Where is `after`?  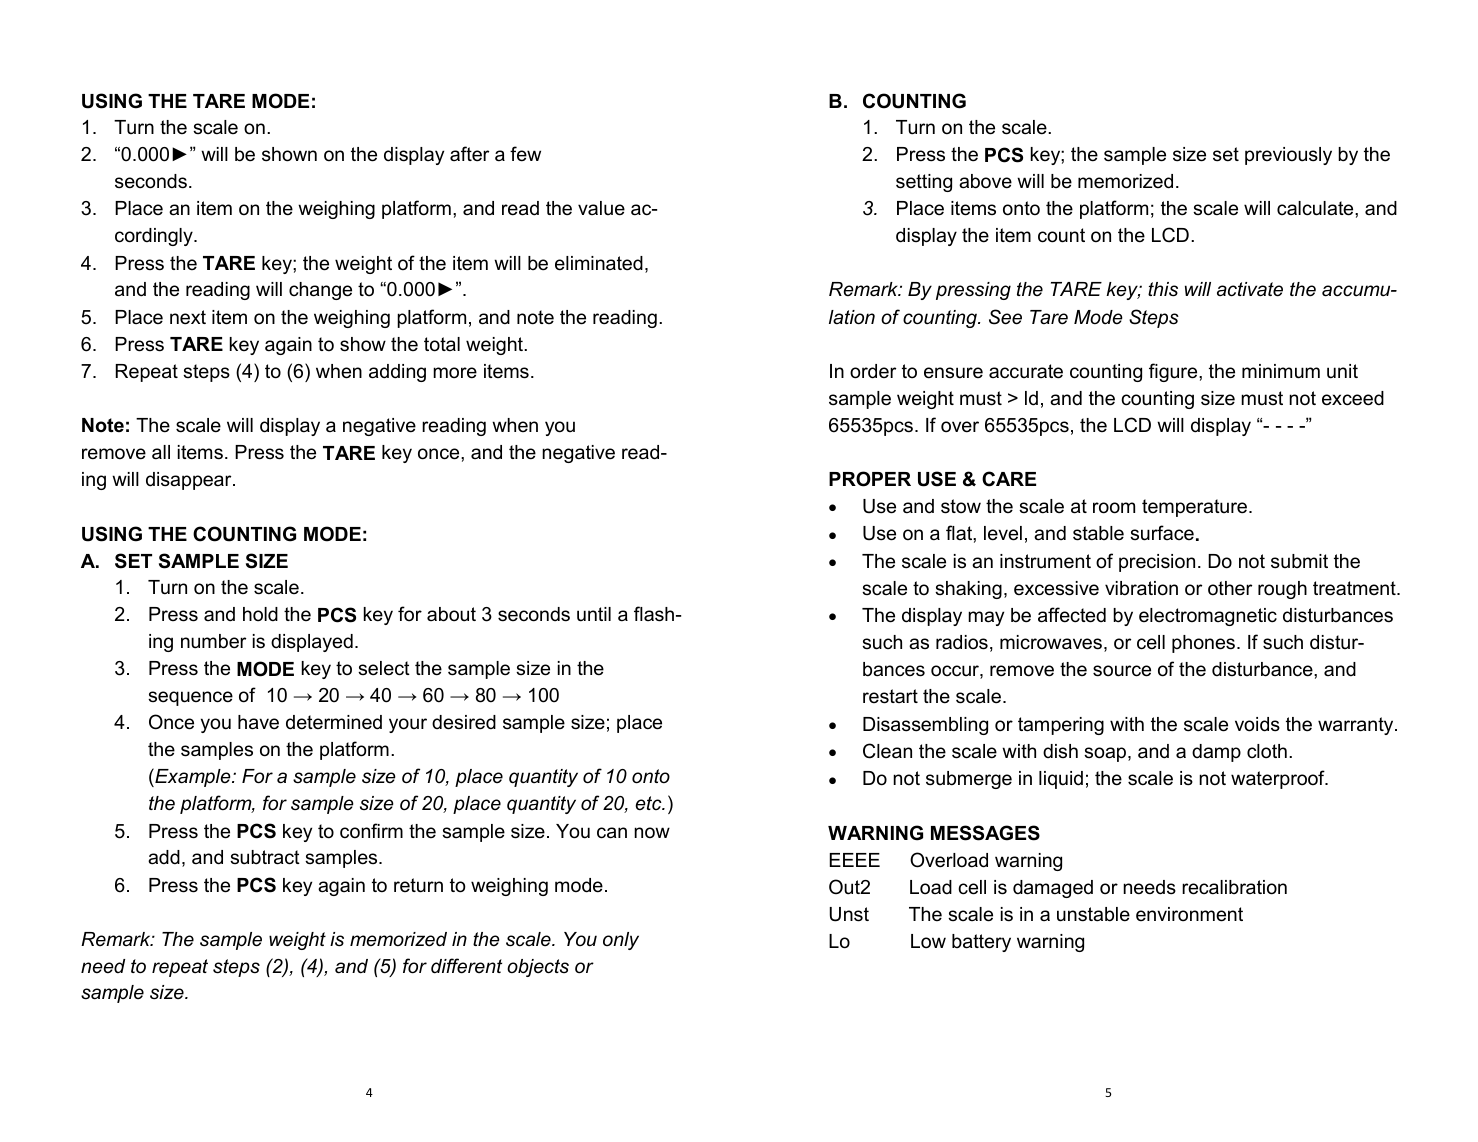
after is located at coordinates (469, 154).
